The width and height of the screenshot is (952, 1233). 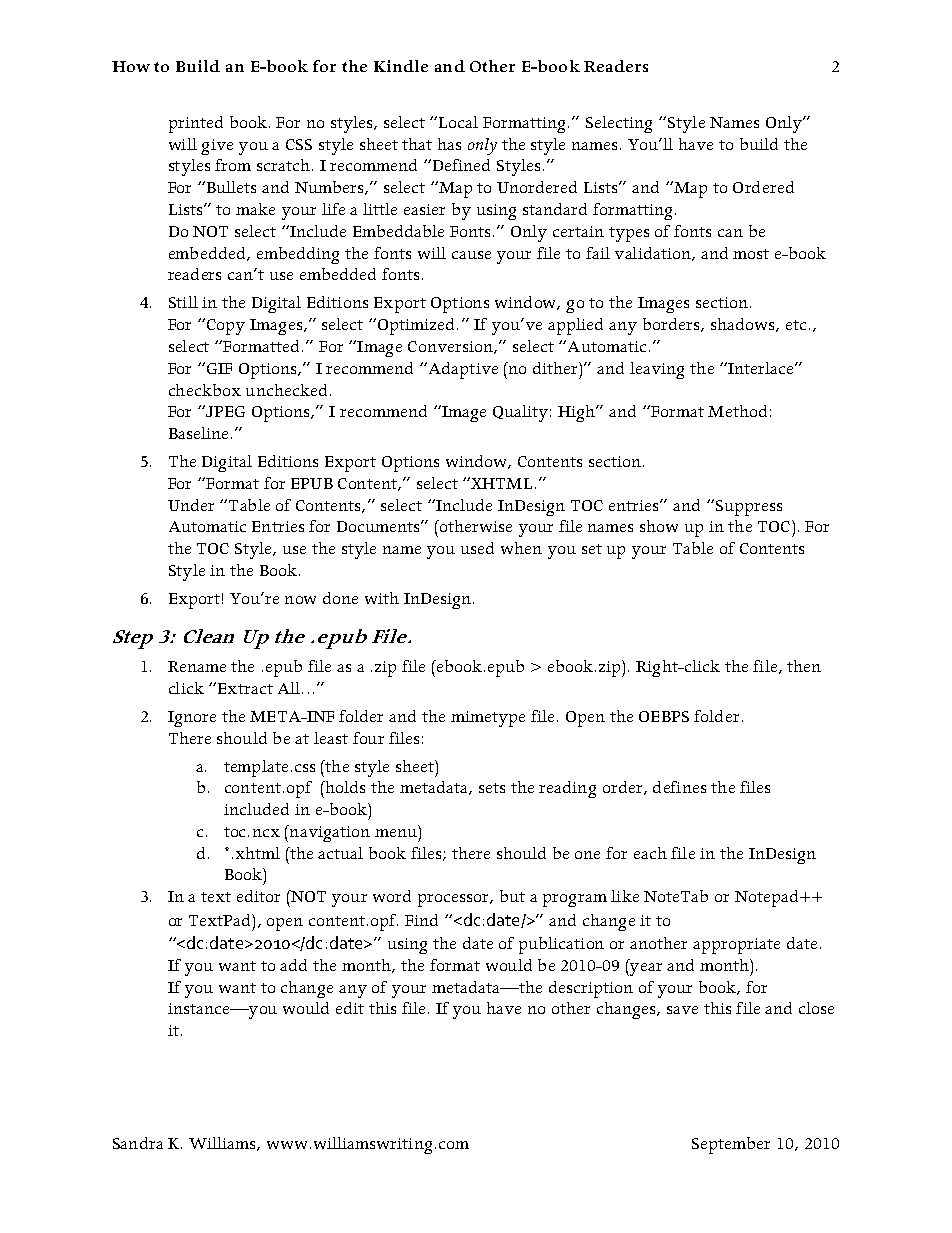 What do you see at coordinates (744, 325) in the screenshot?
I see `shadows` at bounding box center [744, 325].
